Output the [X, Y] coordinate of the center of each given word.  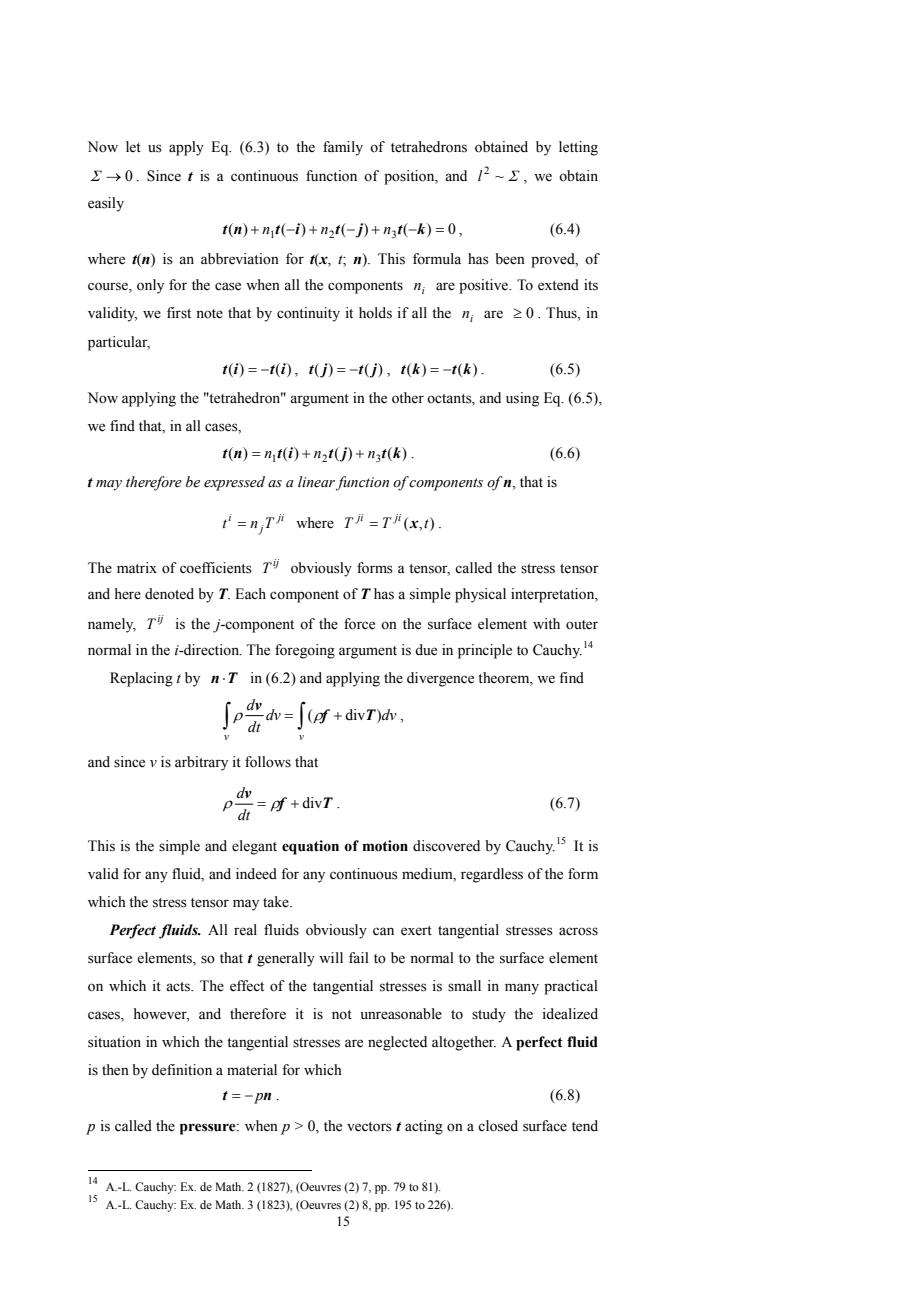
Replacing [141, 679]
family [343, 148]
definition [182, 1070]
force [359, 624]
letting [578, 148]
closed [498, 1126]
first [179, 313]
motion [385, 846]
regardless [492, 875]
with [546, 623]
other [408, 398]
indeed [256, 874]
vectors [369, 1127]
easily [106, 204]
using [522, 399]
